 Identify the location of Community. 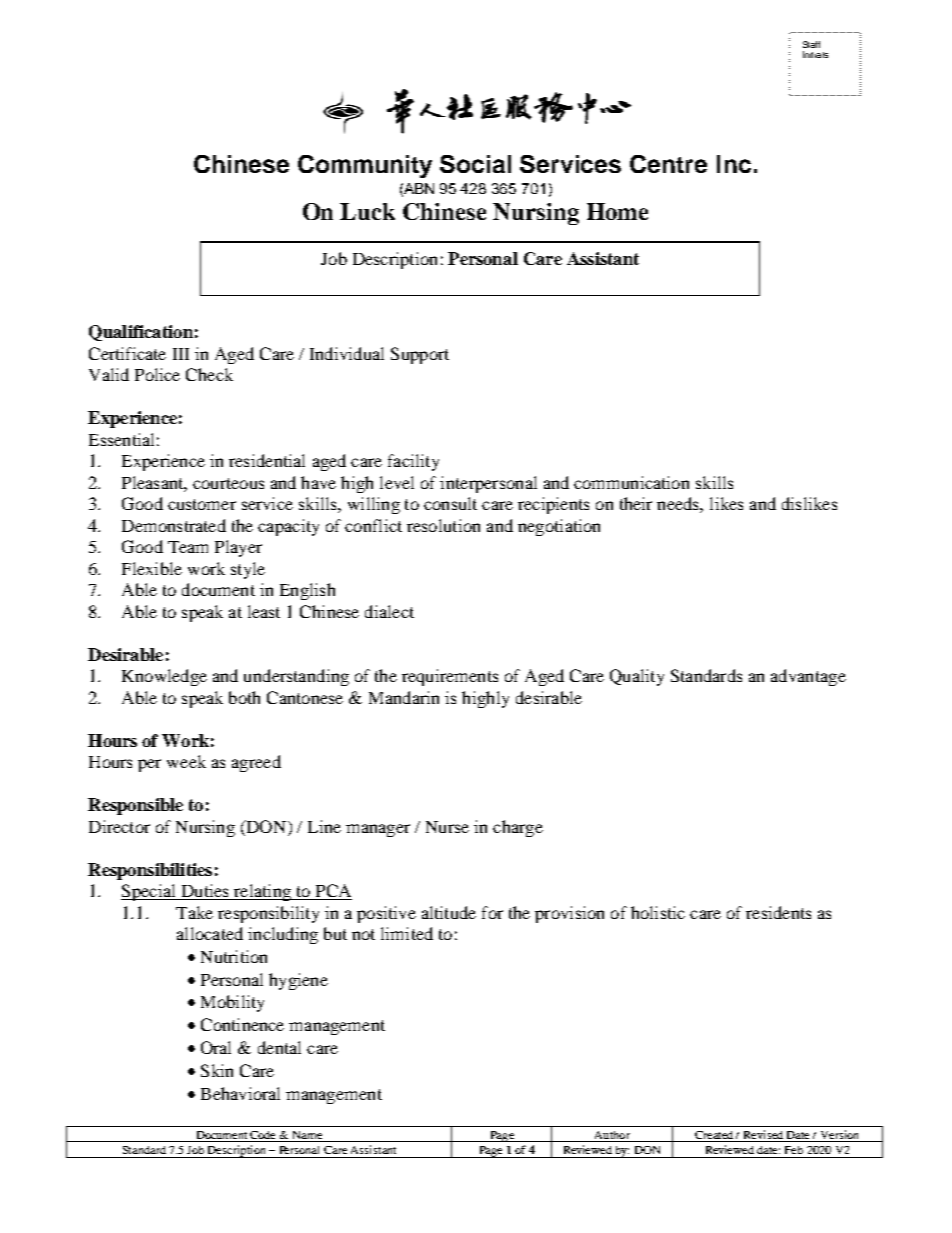
(365, 166).
